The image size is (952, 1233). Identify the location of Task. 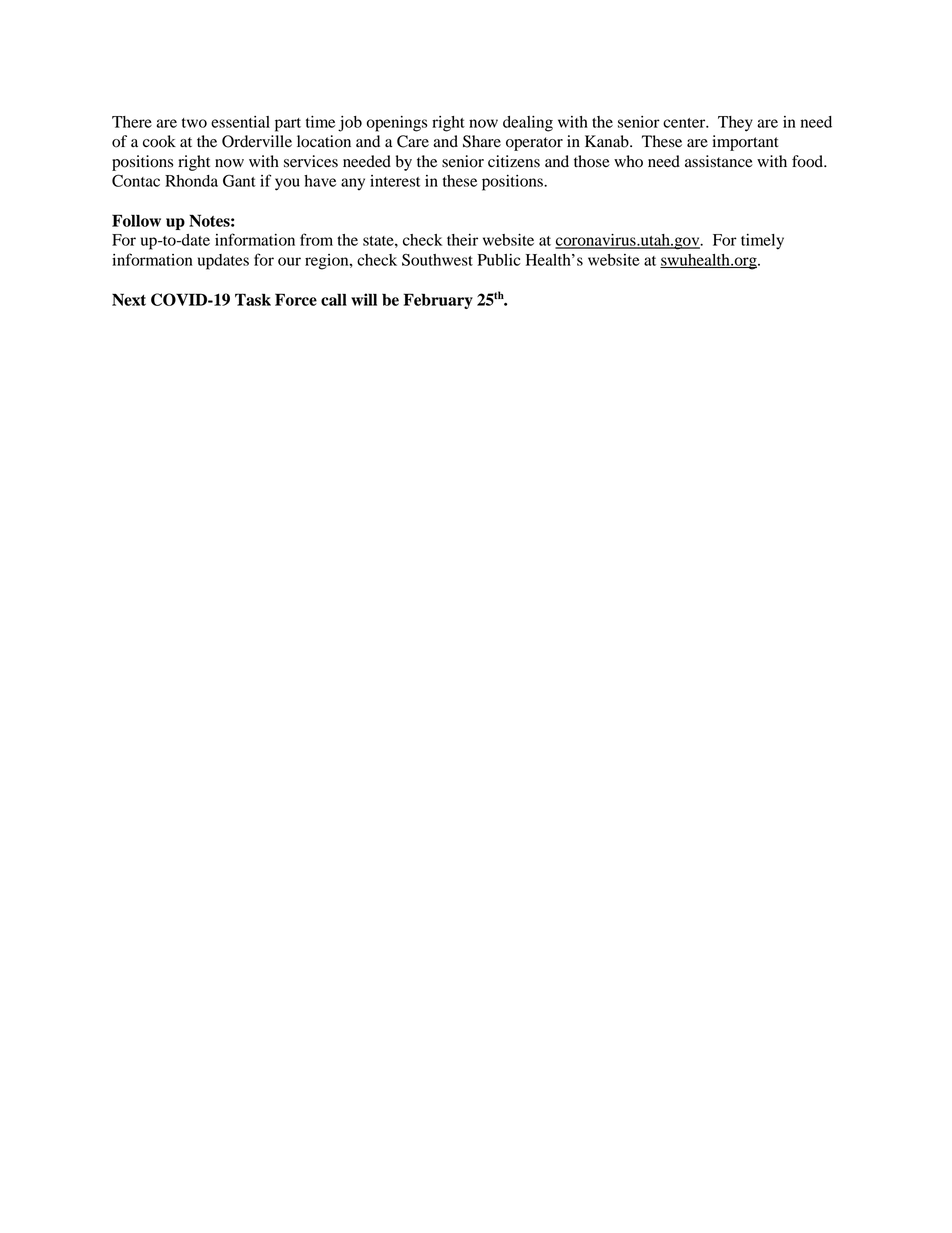
(253, 299).
